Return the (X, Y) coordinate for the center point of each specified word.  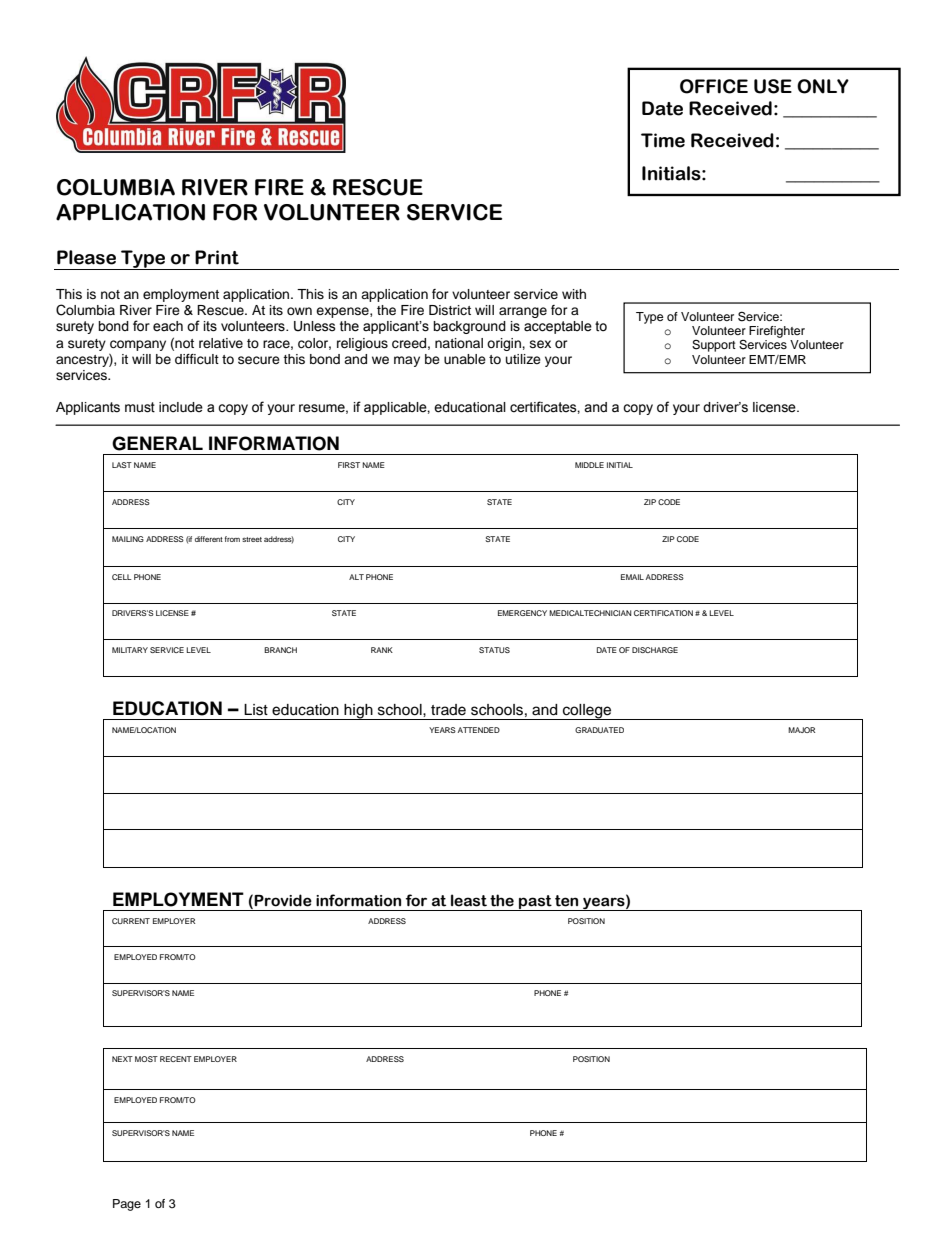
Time (663, 140)
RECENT (176, 1059)
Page (127, 1205)
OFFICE (714, 86)
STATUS (494, 650)
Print (217, 257)
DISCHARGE (655, 650)
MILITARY (130, 650)
